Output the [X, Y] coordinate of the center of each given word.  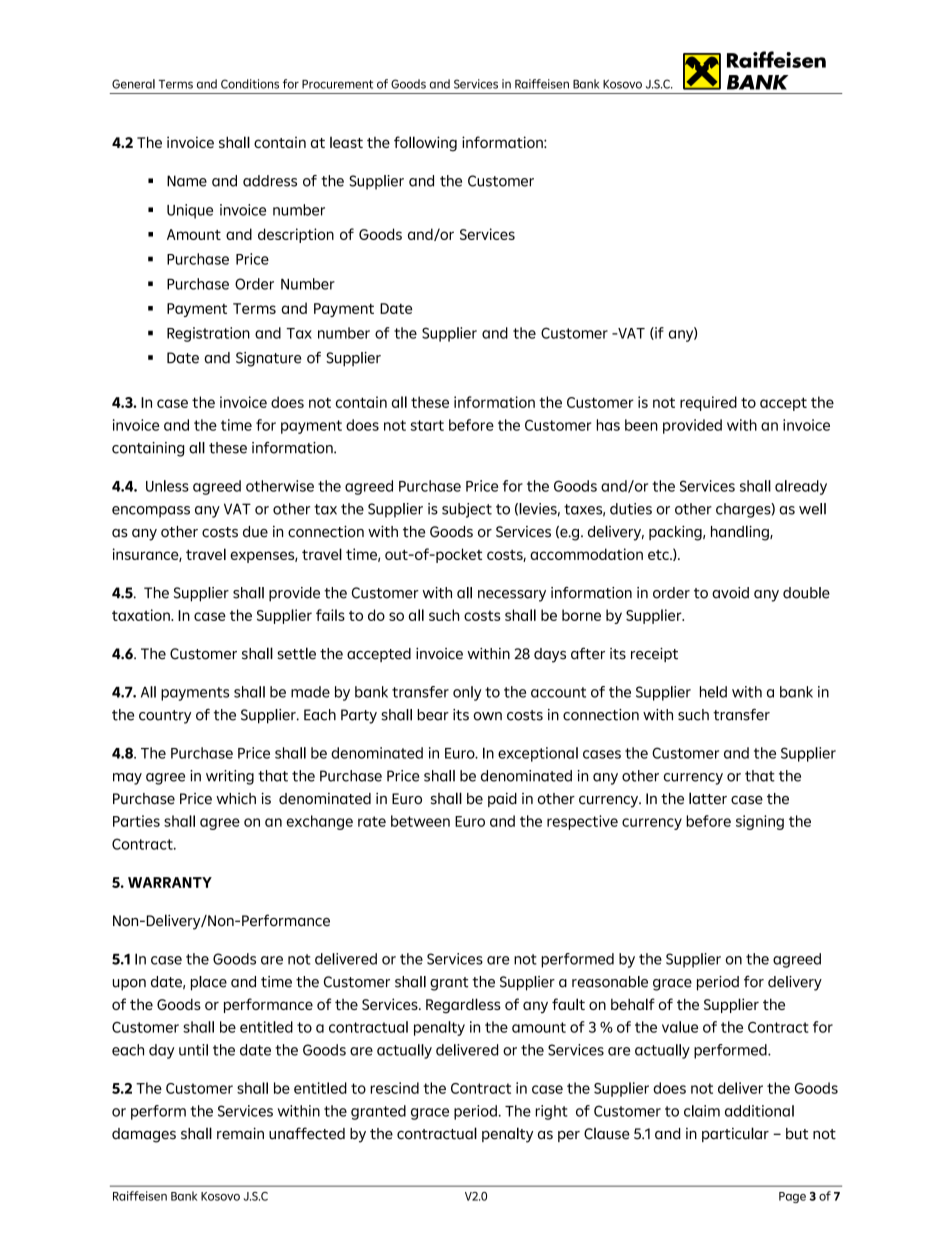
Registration [208, 334]
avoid [730, 593]
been [641, 425]
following [425, 144]
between [420, 821]
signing [760, 822]
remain [240, 1133]
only [467, 693]
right [551, 1112]
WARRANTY [170, 882]
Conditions [250, 84]
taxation [142, 615]
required [708, 403]
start [427, 425]
